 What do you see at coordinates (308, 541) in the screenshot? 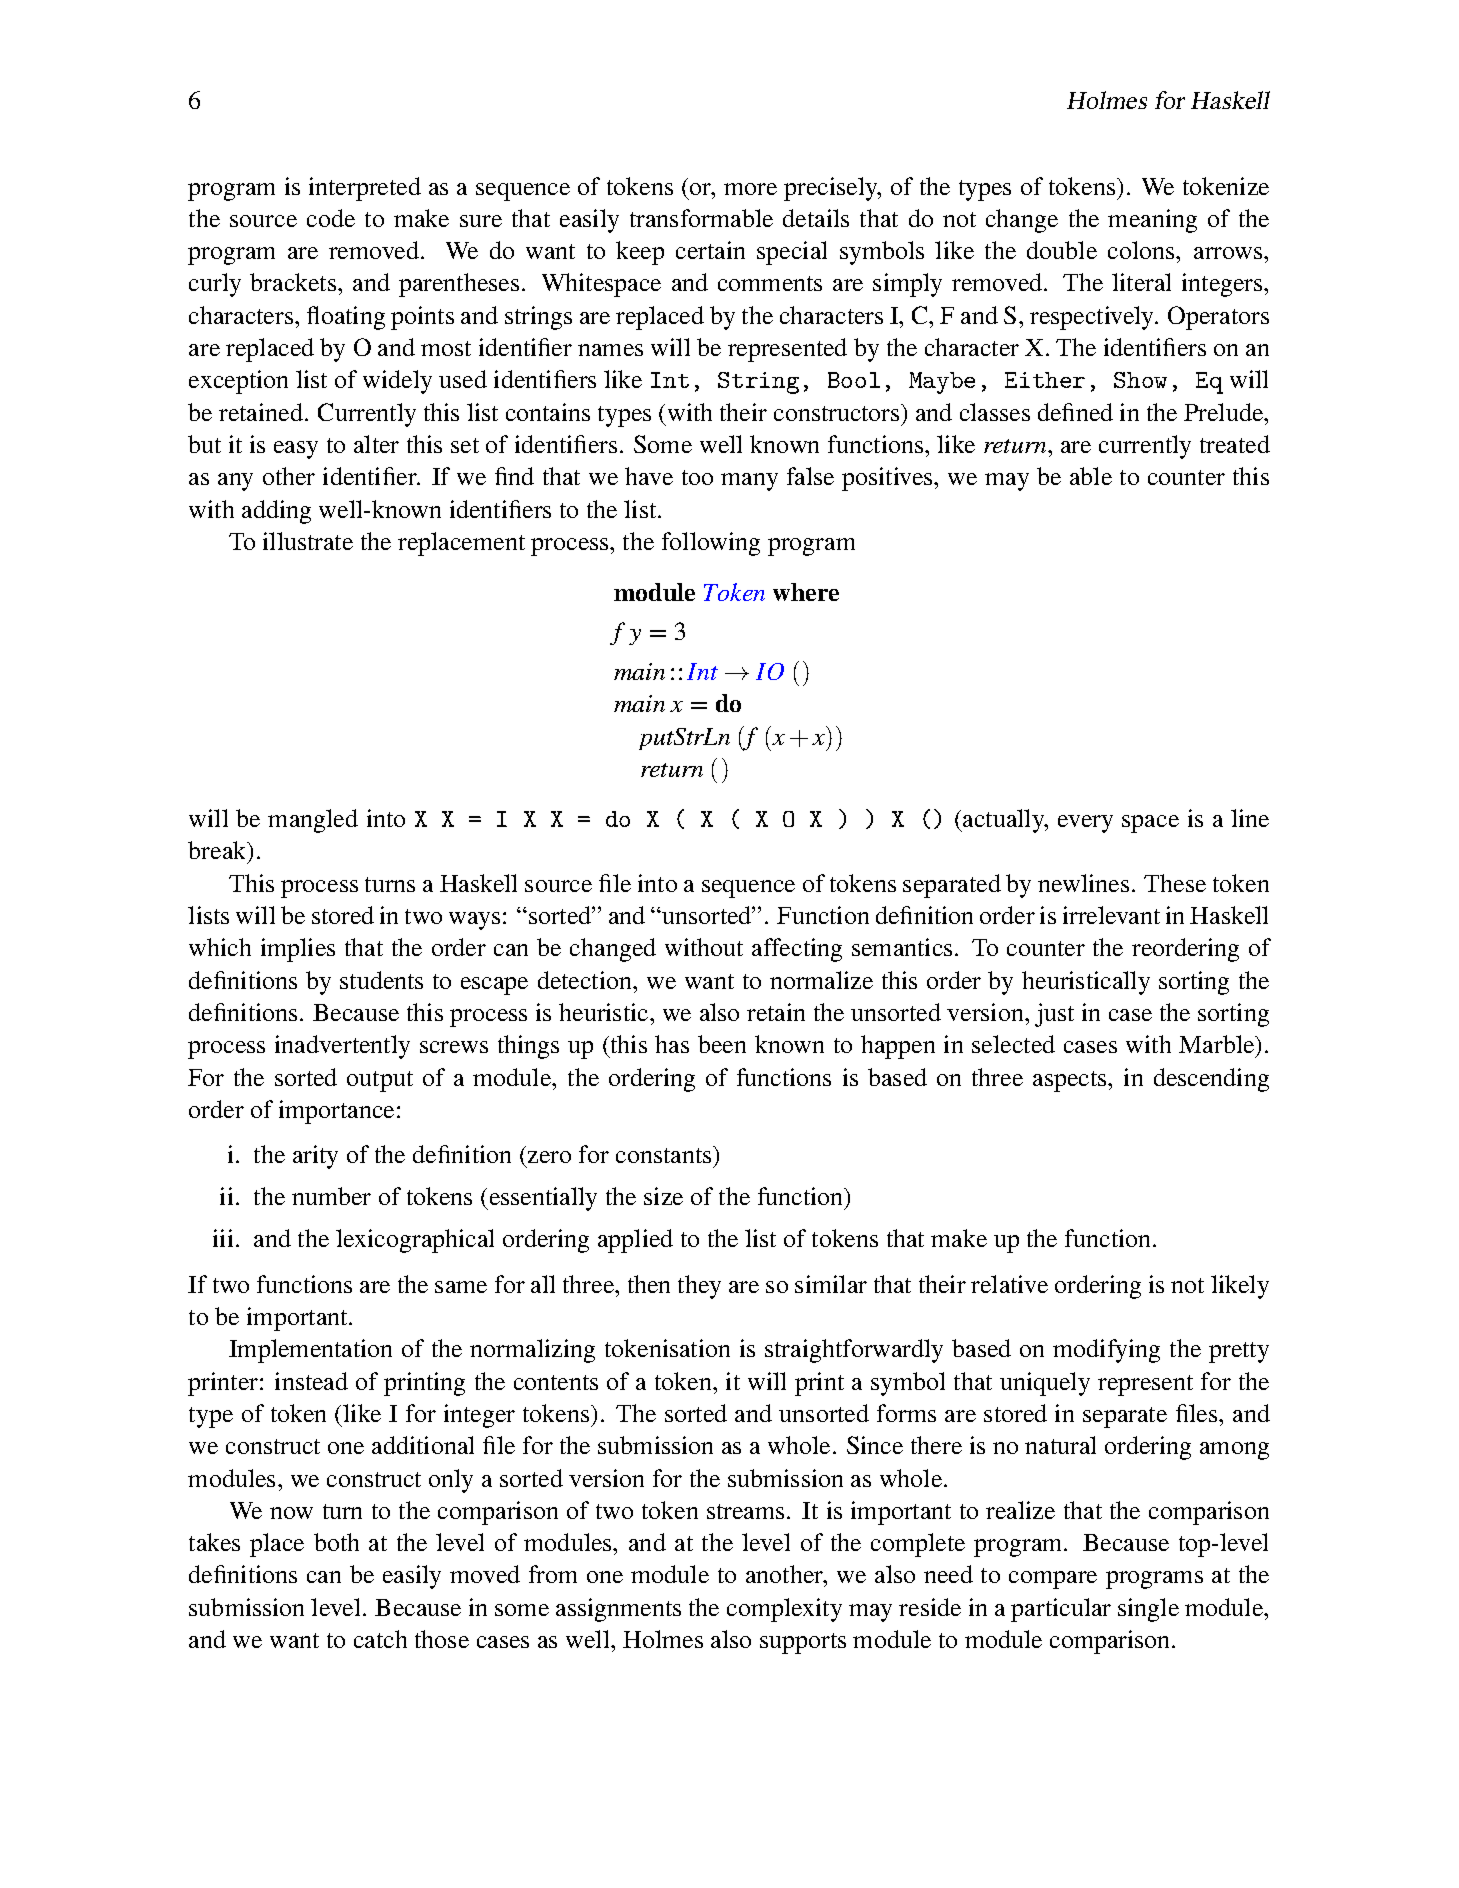
I see `illustrate` at bounding box center [308, 541].
